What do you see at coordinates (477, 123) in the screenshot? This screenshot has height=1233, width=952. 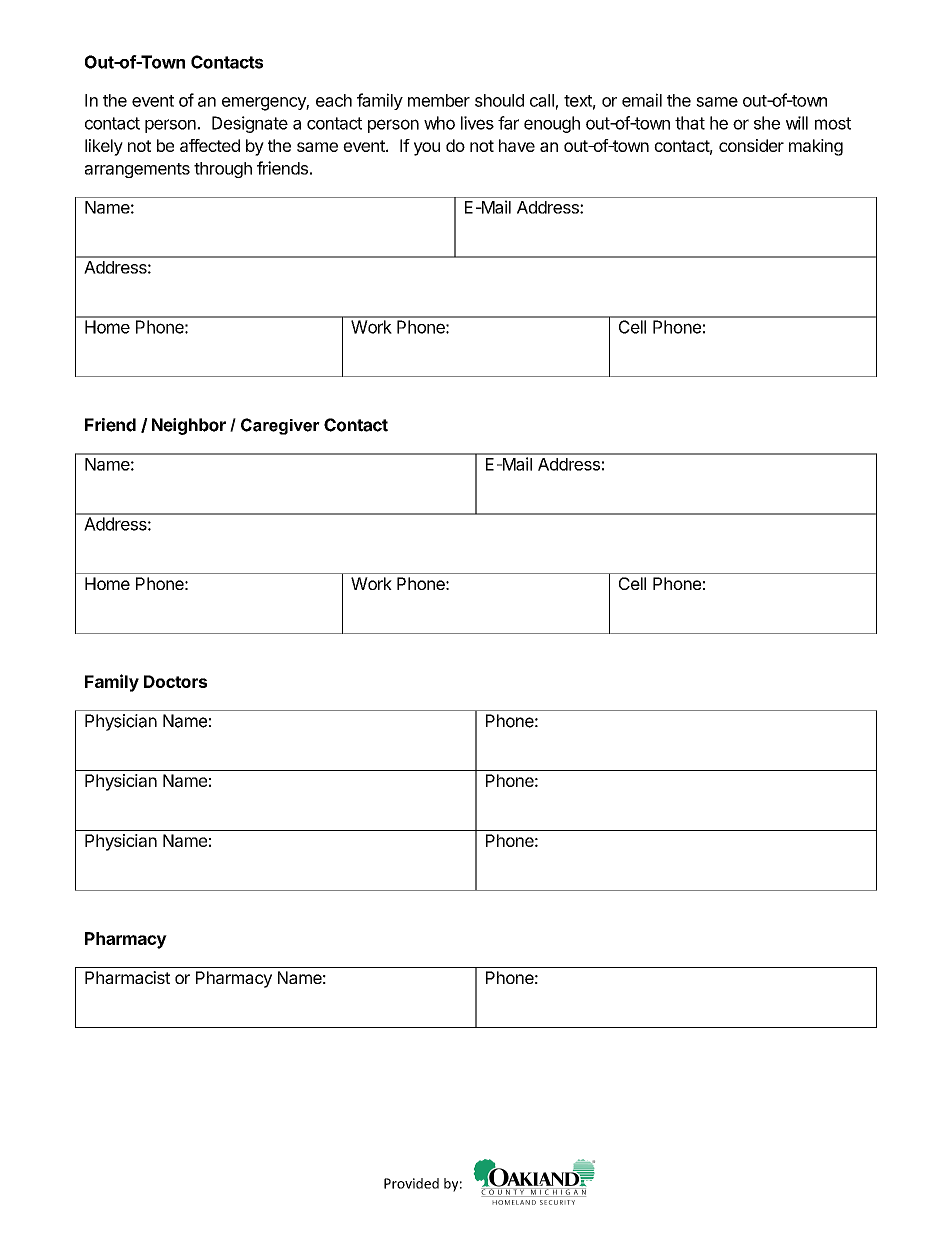 I see `lives` at bounding box center [477, 123].
